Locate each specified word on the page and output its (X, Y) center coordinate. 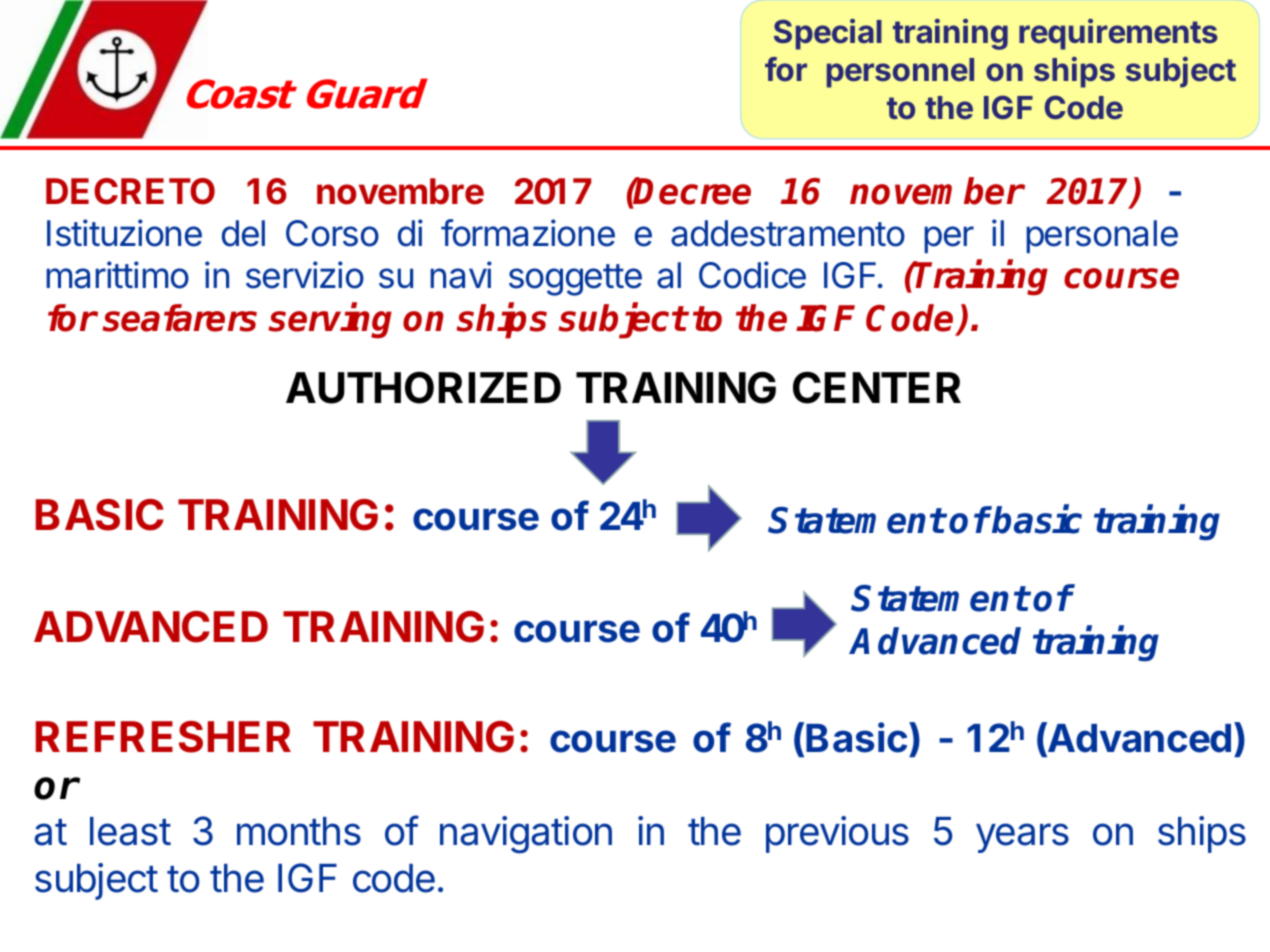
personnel (900, 73)
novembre (400, 191)
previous (837, 834)
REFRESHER (163, 737)
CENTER (877, 387)
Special (828, 34)
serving (330, 321)
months (299, 831)
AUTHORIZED (423, 387)
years (1022, 838)
